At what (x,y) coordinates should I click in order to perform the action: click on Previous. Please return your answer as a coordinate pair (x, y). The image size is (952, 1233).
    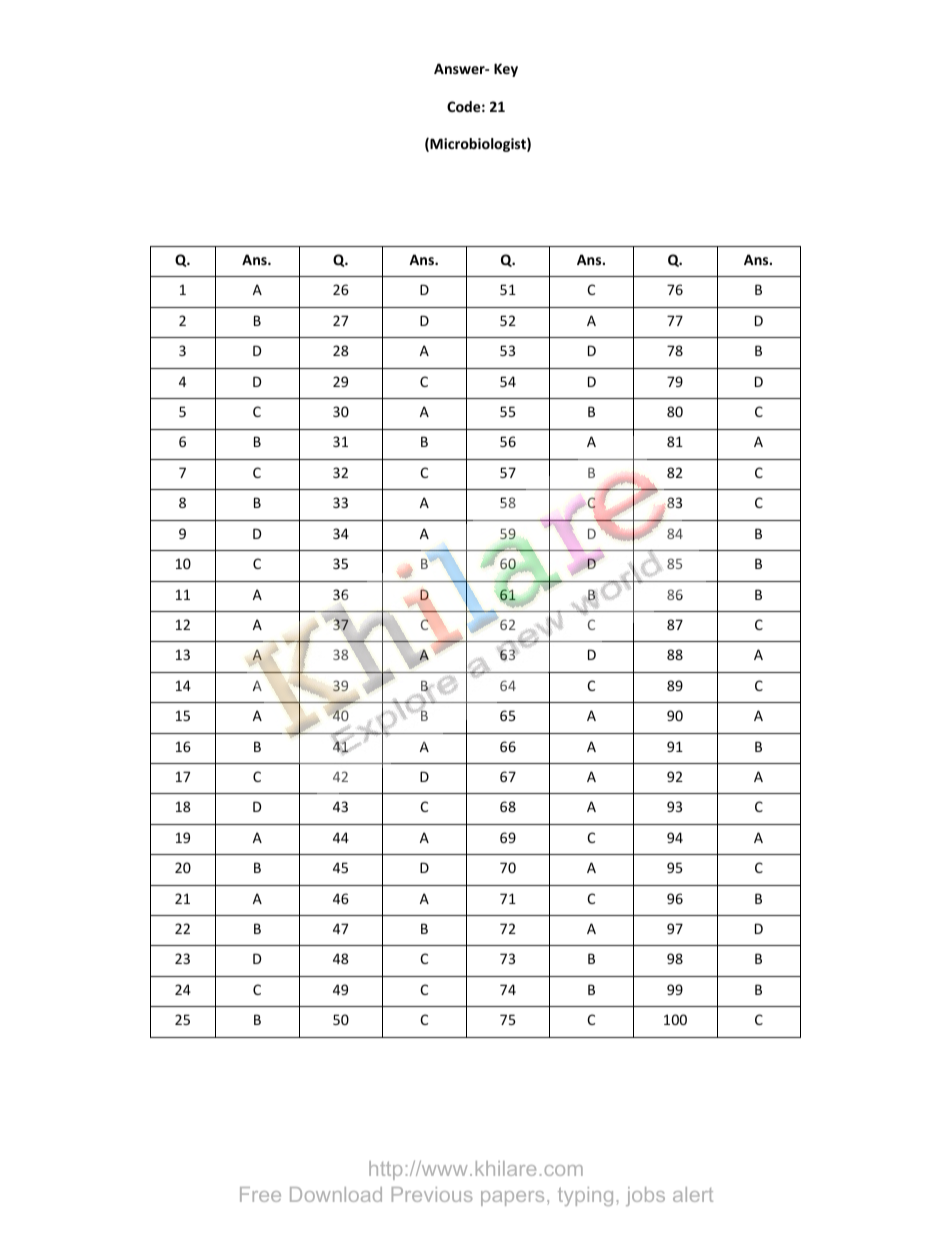
    Looking at the image, I should click on (432, 1194).
